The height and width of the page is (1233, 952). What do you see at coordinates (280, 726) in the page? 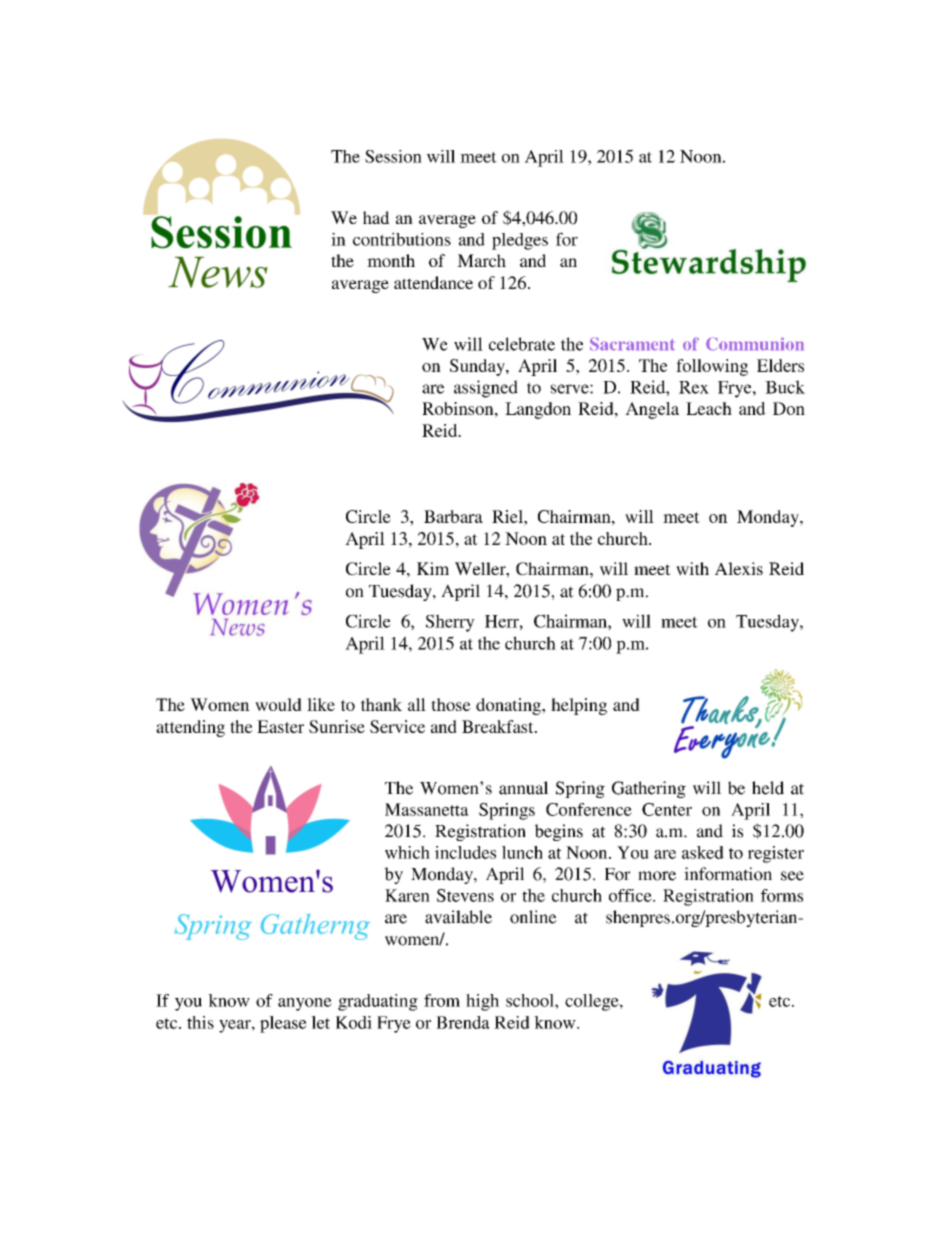
I see `Easter` at bounding box center [280, 726].
